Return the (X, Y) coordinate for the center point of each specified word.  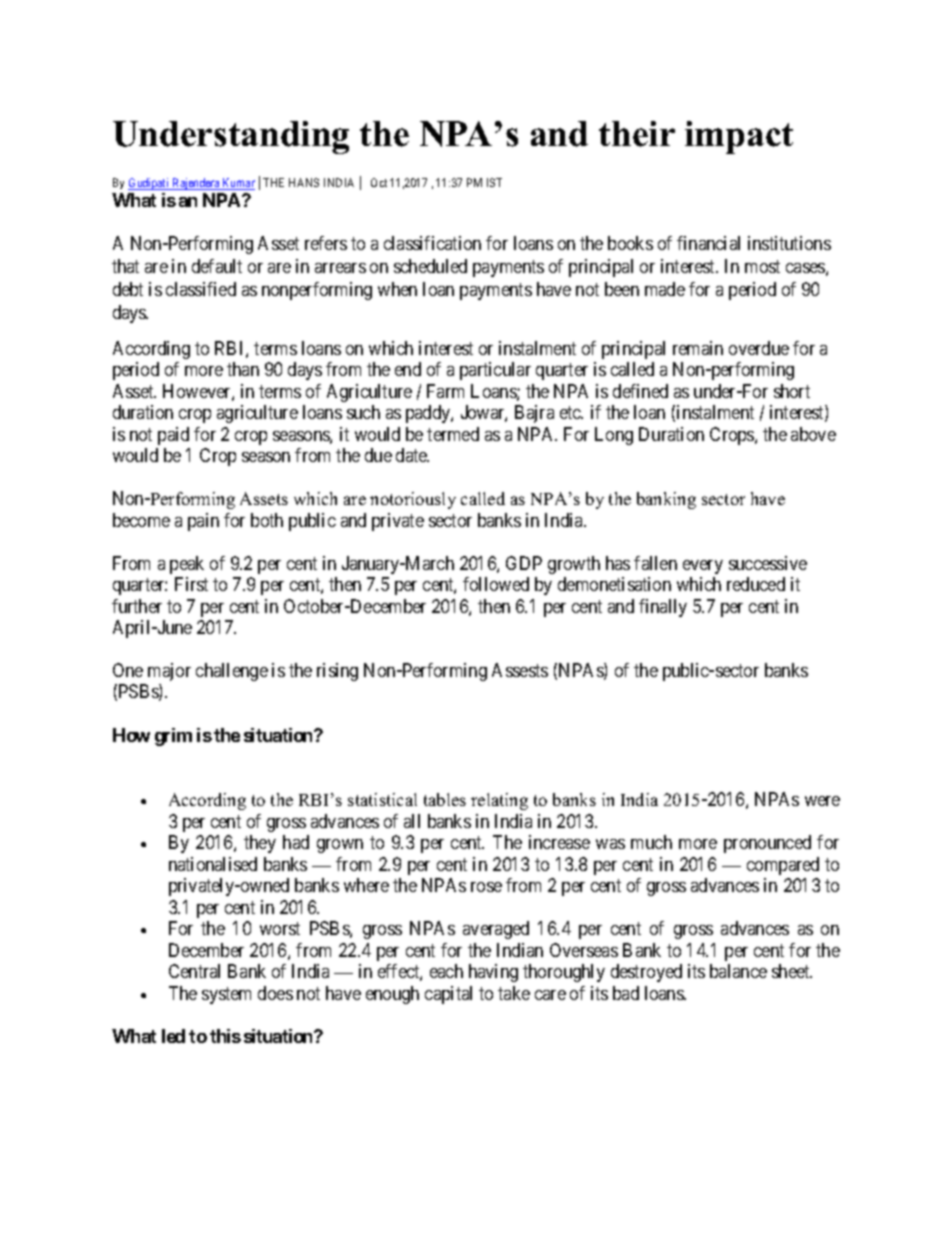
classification (432, 243)
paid (173, 436)
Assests (520, 670)
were (822, 801)
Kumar (238, 184)
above (813, 434)
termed (453, 434)
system (226, 995)
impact (739, 137)
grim (173, 737)
